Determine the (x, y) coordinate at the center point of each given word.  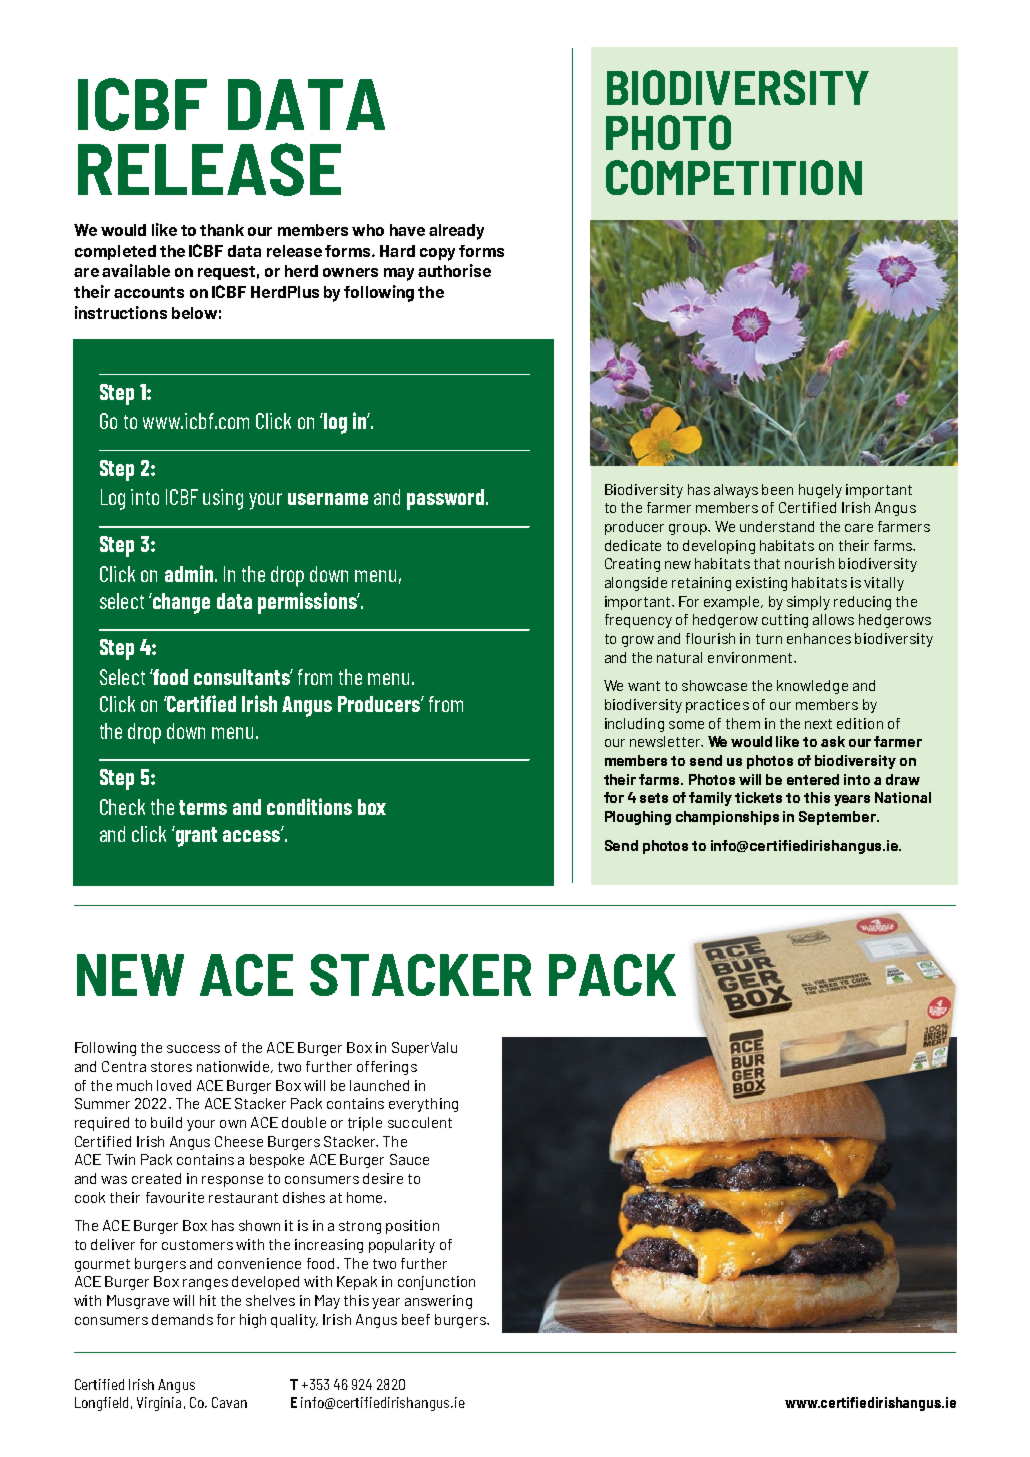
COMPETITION (734, 177)
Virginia (159, 1404)
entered (813, 779)
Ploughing (638, 818)
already (456, 232)
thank (222, 230)
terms (203, 807)
